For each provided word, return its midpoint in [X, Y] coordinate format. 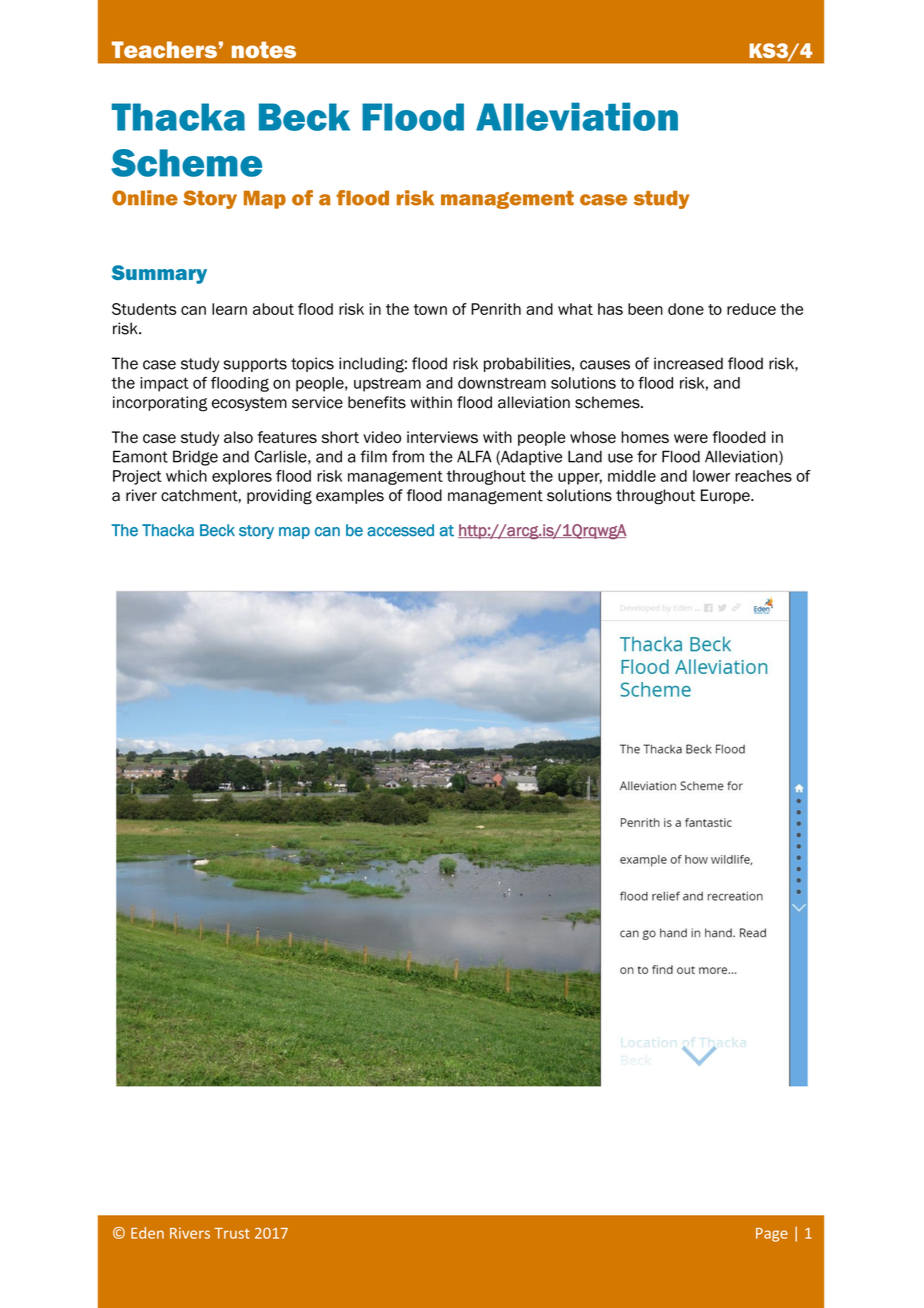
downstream [502, 383]
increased [688, 363]
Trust [232, 1233]
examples [350, 496]
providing [279, 497]
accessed [400, 530]
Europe [726, 496]
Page [772, 1235]
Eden [147, 1233]
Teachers [164, 49]
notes [264, 49]
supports [255, 365]
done [686, 309]
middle [632, 476]
